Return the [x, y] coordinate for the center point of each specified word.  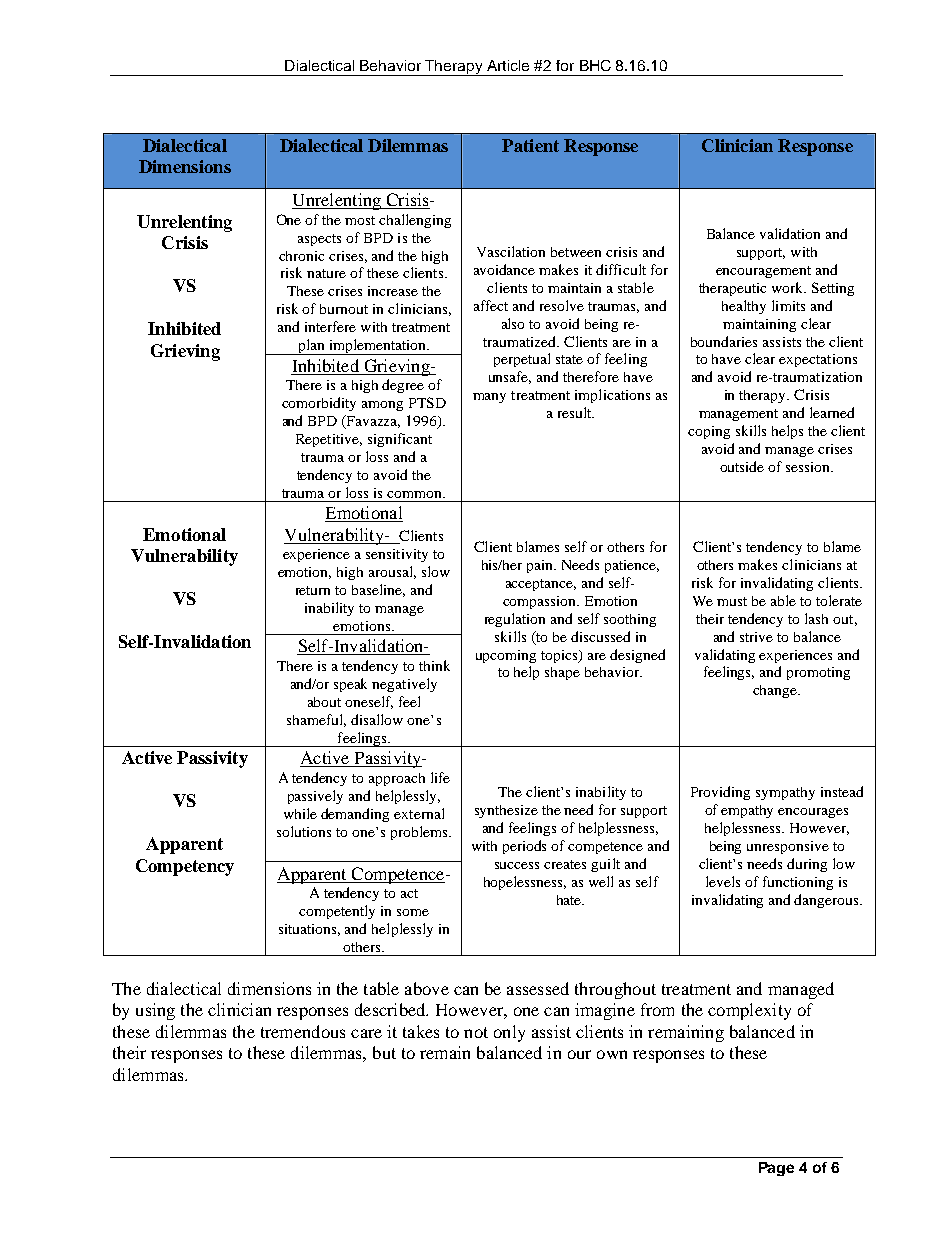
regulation [515, 620]
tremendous [303, 1031]
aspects [319, 240]
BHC [595, 65]
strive [756, 637]
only [509, 1033]
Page [776, 1169]
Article [508, 65]
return [313, 590]
